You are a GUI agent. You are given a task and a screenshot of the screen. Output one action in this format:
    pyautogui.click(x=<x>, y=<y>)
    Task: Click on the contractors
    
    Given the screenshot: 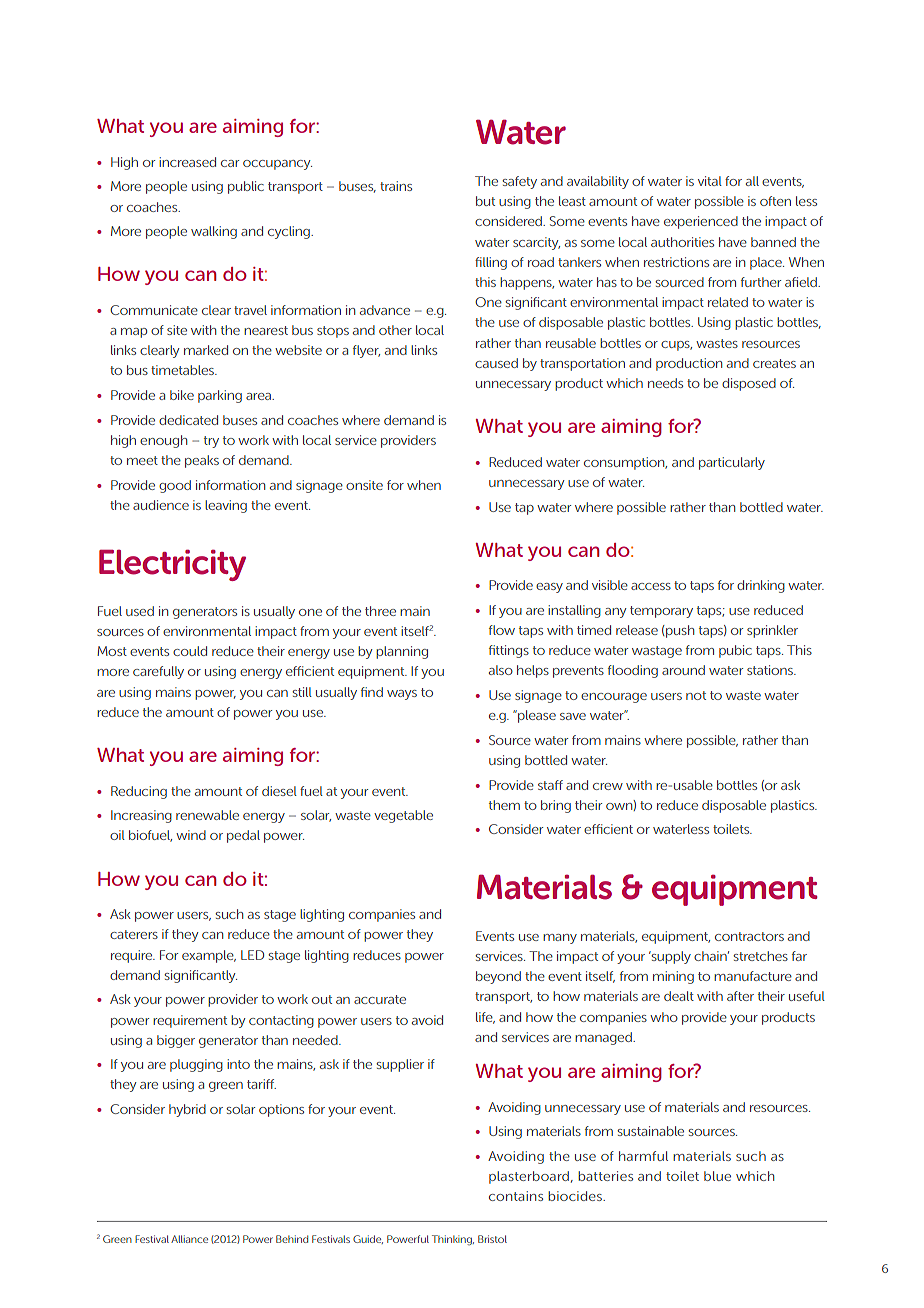 What is the action you would take?
    pyautogui.click(x=749, y=936)
